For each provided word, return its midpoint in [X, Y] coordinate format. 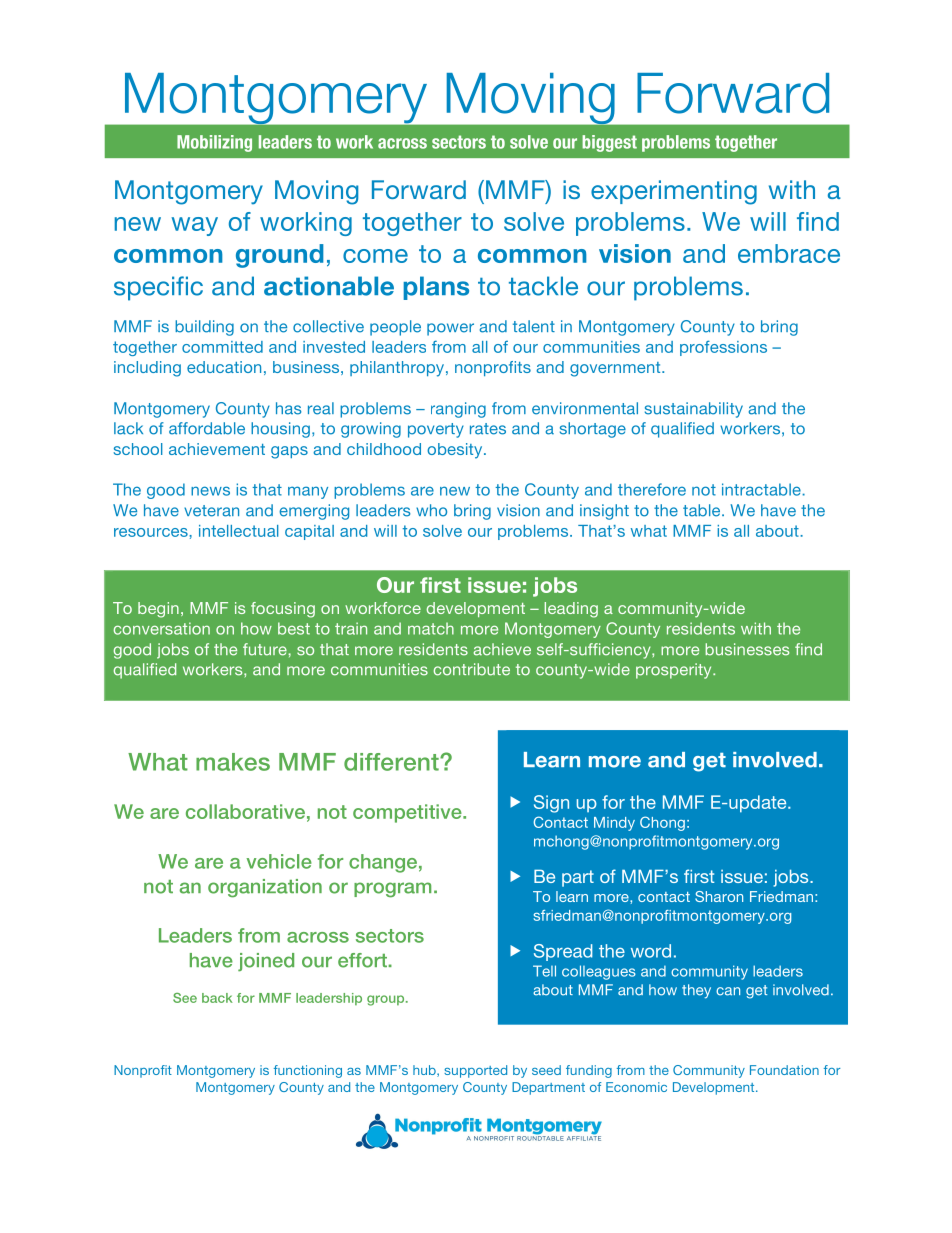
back [217, 998]
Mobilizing [214, 143]
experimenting [674, 192]
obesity [456, 451]
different [392, 762]
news [210, 491]
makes [233, 762]
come [375, 256]
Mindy [614, 824]
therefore [652, 489]
